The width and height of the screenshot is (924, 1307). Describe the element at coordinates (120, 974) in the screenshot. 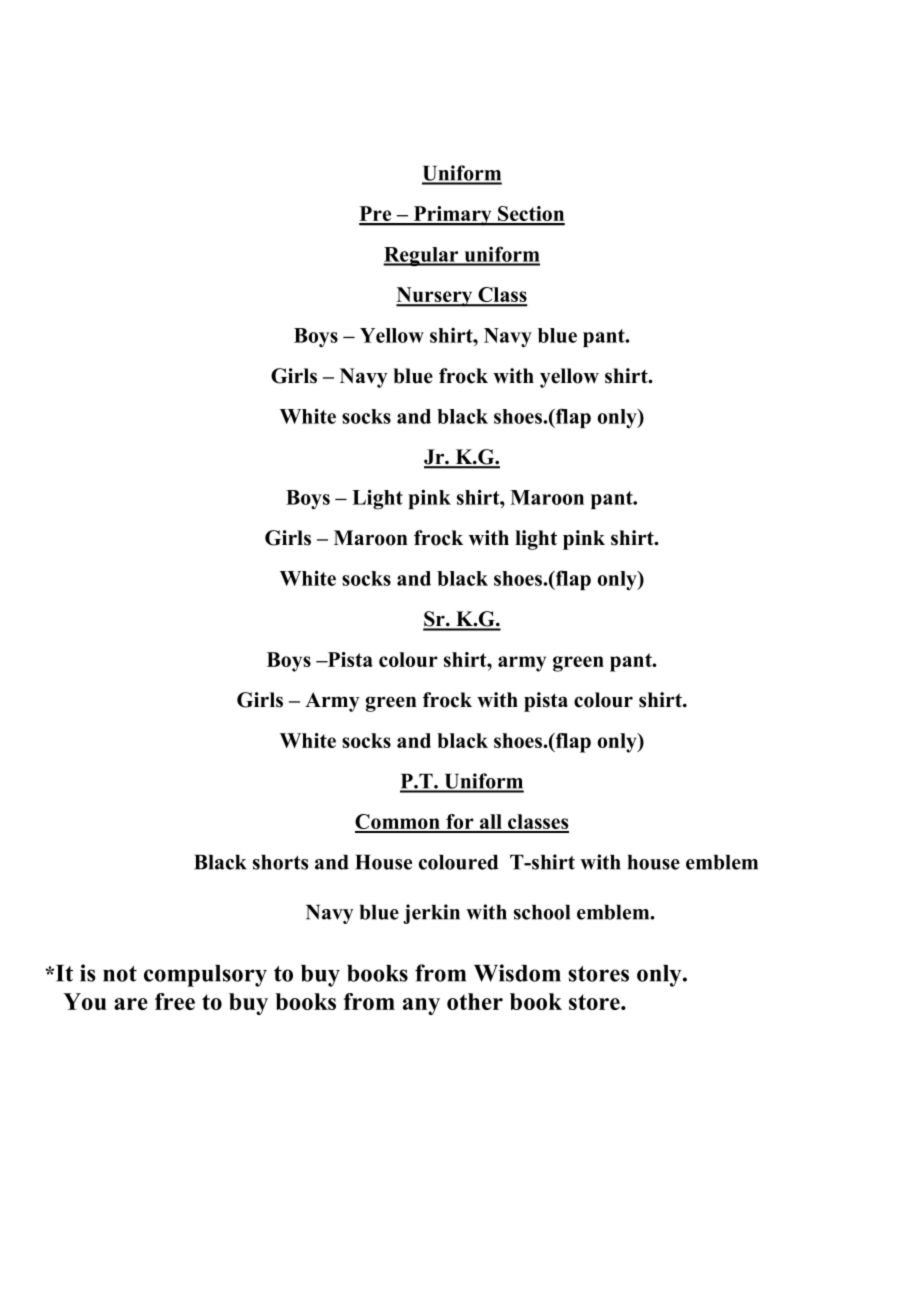

I see `not` at that location.
